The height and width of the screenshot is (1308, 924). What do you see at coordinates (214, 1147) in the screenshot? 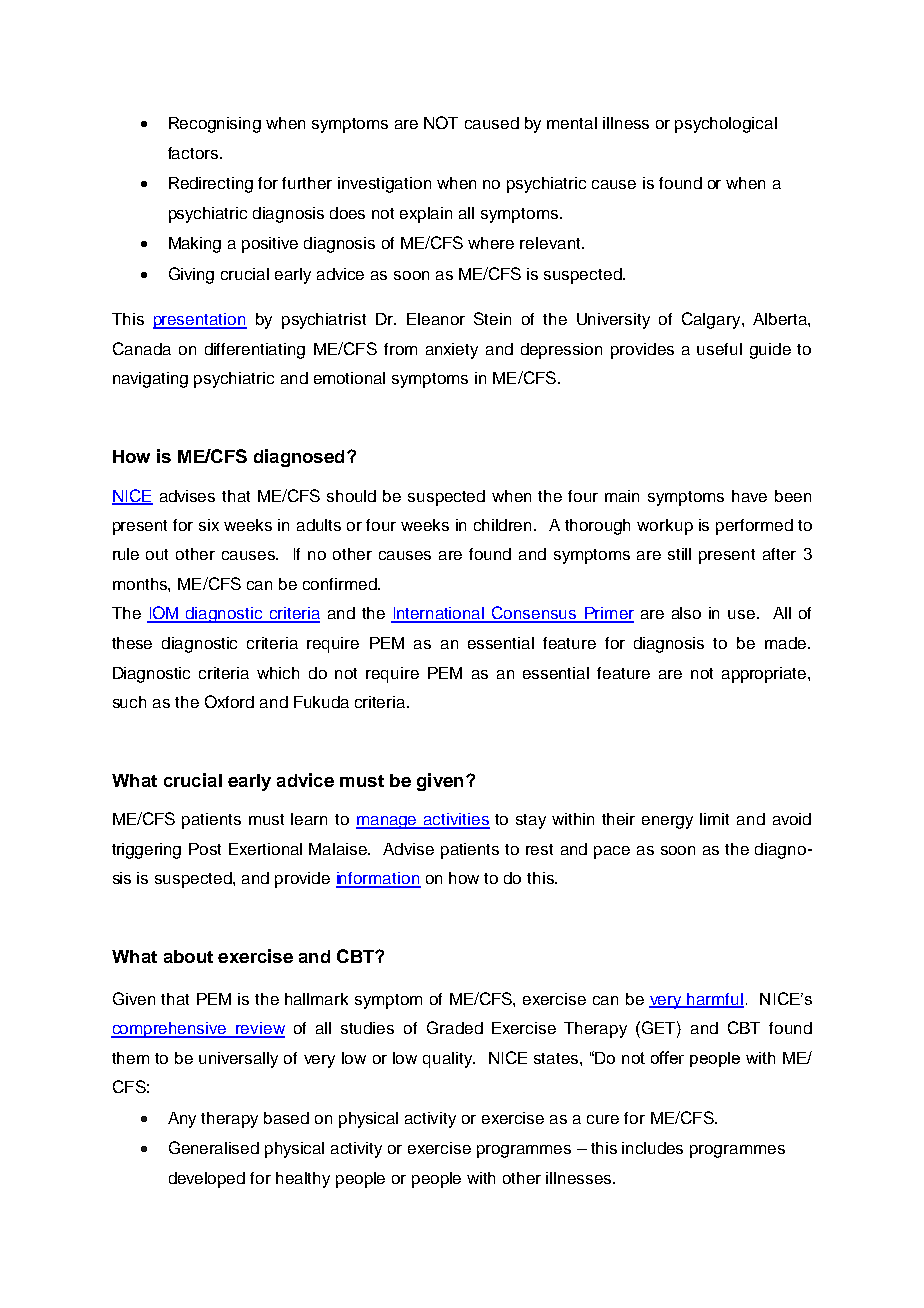
I see `Generalised` at bounding box center [214, 1147].
